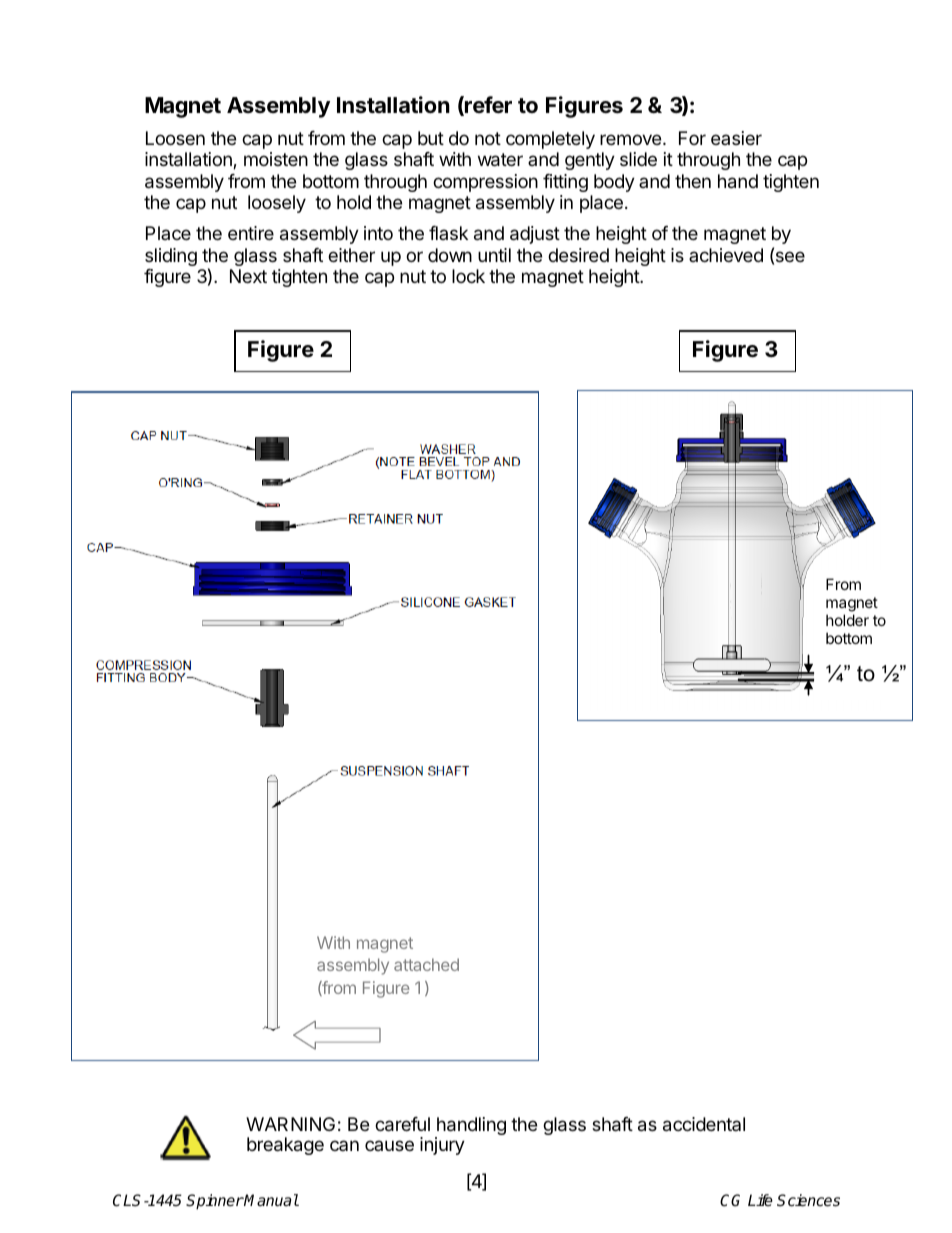 The width and height of the image is (952, 1233). What do you see at coordinates (736, 138) in the image?
I see `easier` at bounding box center [736, 138].
